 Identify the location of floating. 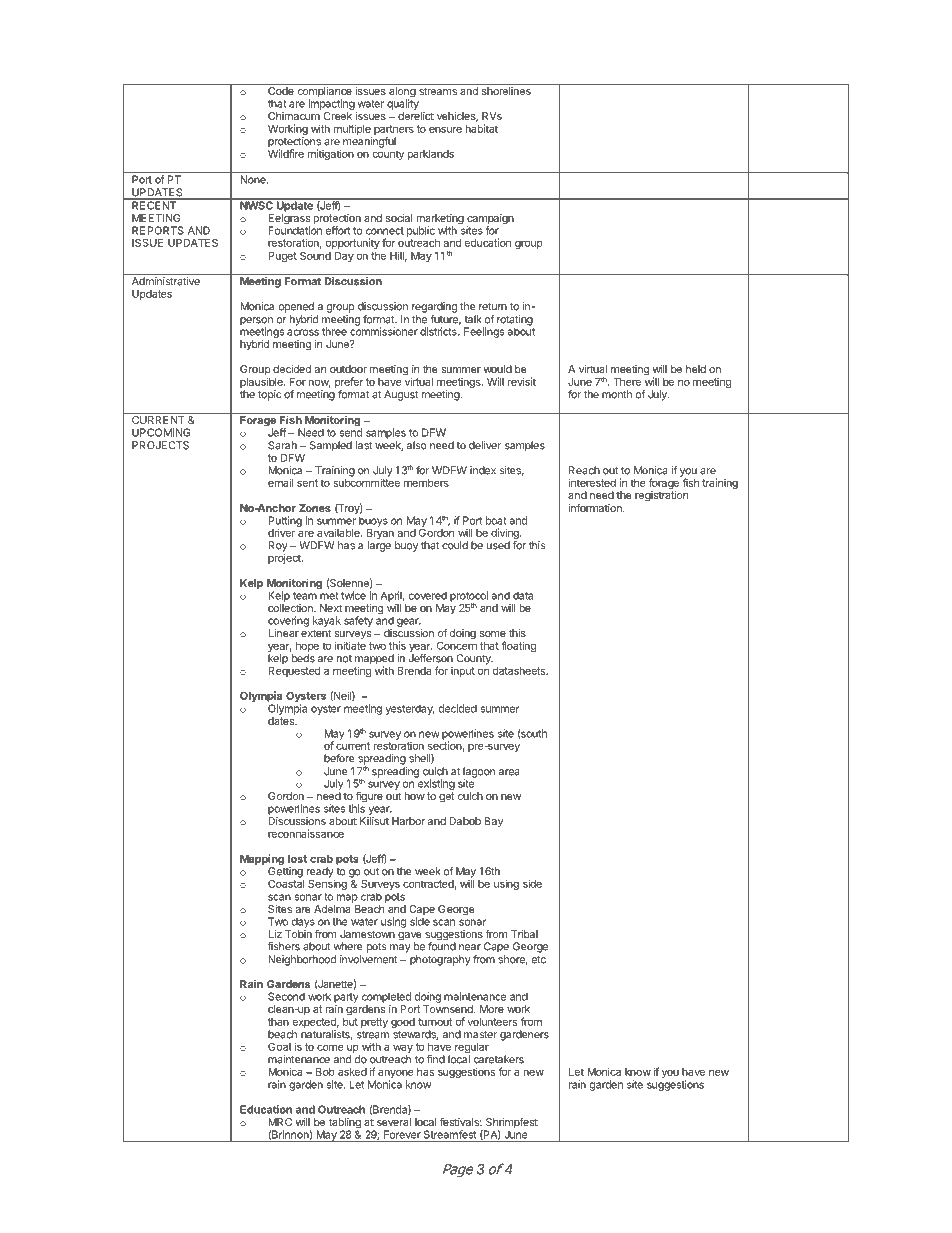
(518, 646).
